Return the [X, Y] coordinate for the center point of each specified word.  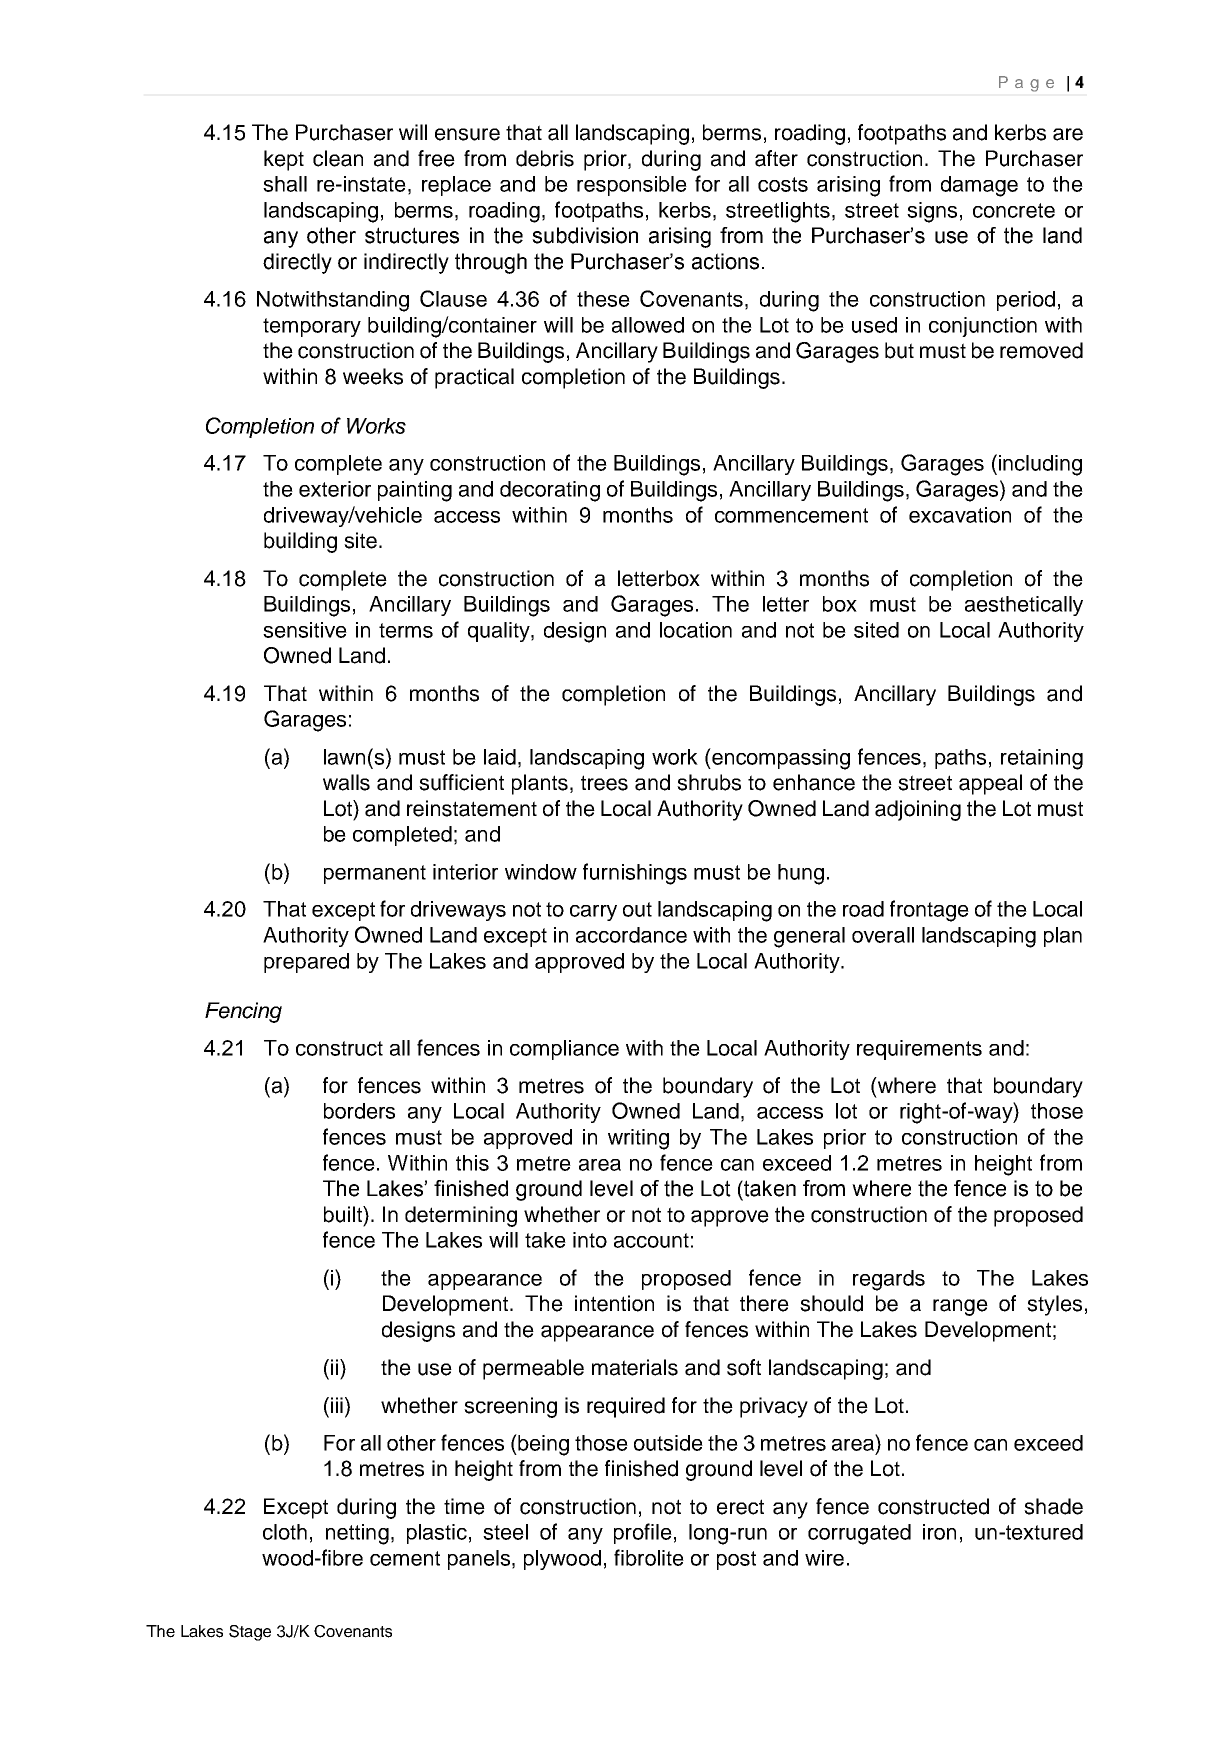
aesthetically [1024, 606]
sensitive [305, 630]
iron [939, 1532]
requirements [919, 1050]
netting [357, 1534]
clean [338, 158]
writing [638, 1139]
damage [979, 186]
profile [643, 1533]
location [696, 630]
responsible [632, 186]
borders [359, 1111]
